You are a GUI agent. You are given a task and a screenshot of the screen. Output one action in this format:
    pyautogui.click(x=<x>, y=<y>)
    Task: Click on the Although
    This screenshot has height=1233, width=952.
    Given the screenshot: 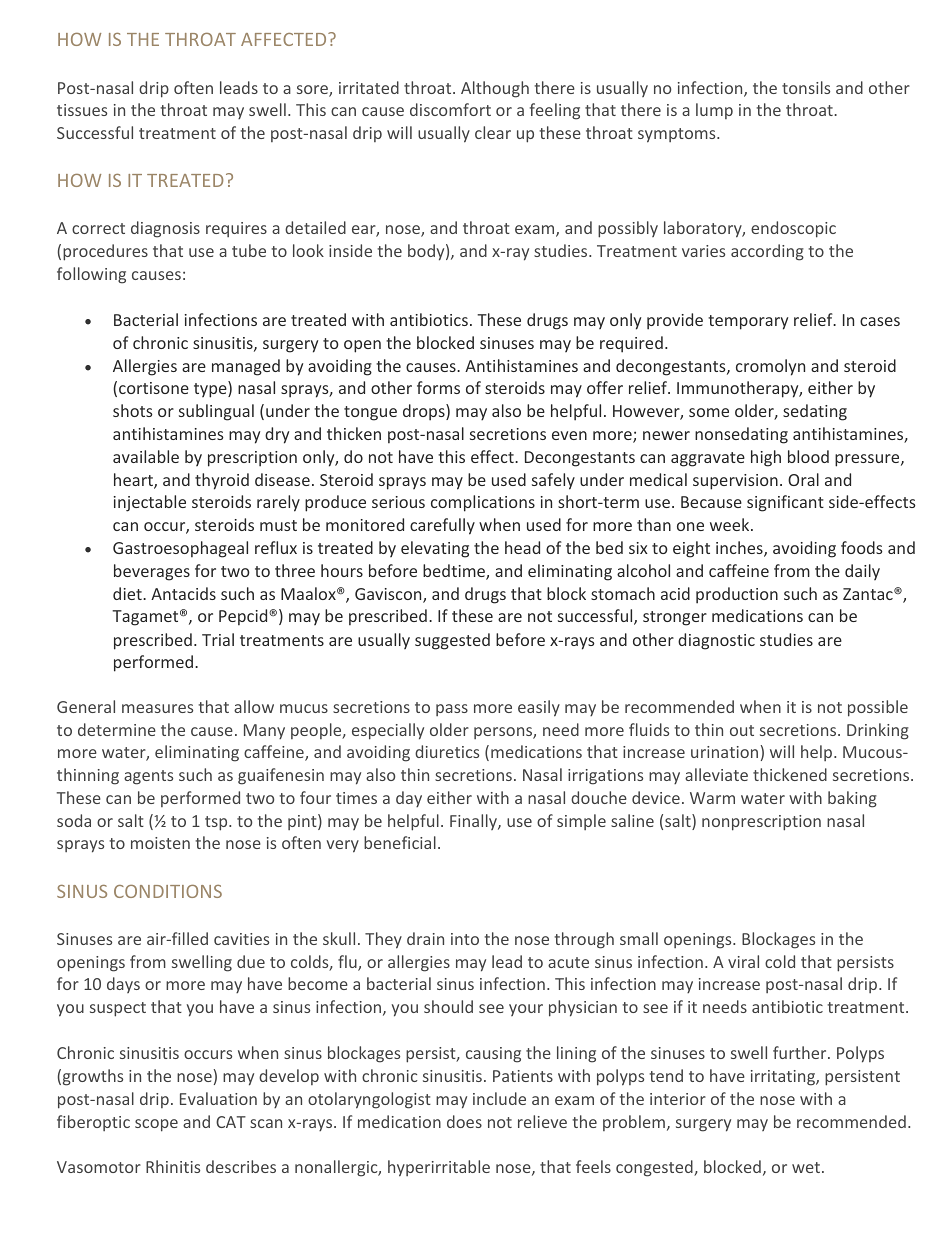 What is the action you would take?
    pyautogui.click(x=495, y=89)
